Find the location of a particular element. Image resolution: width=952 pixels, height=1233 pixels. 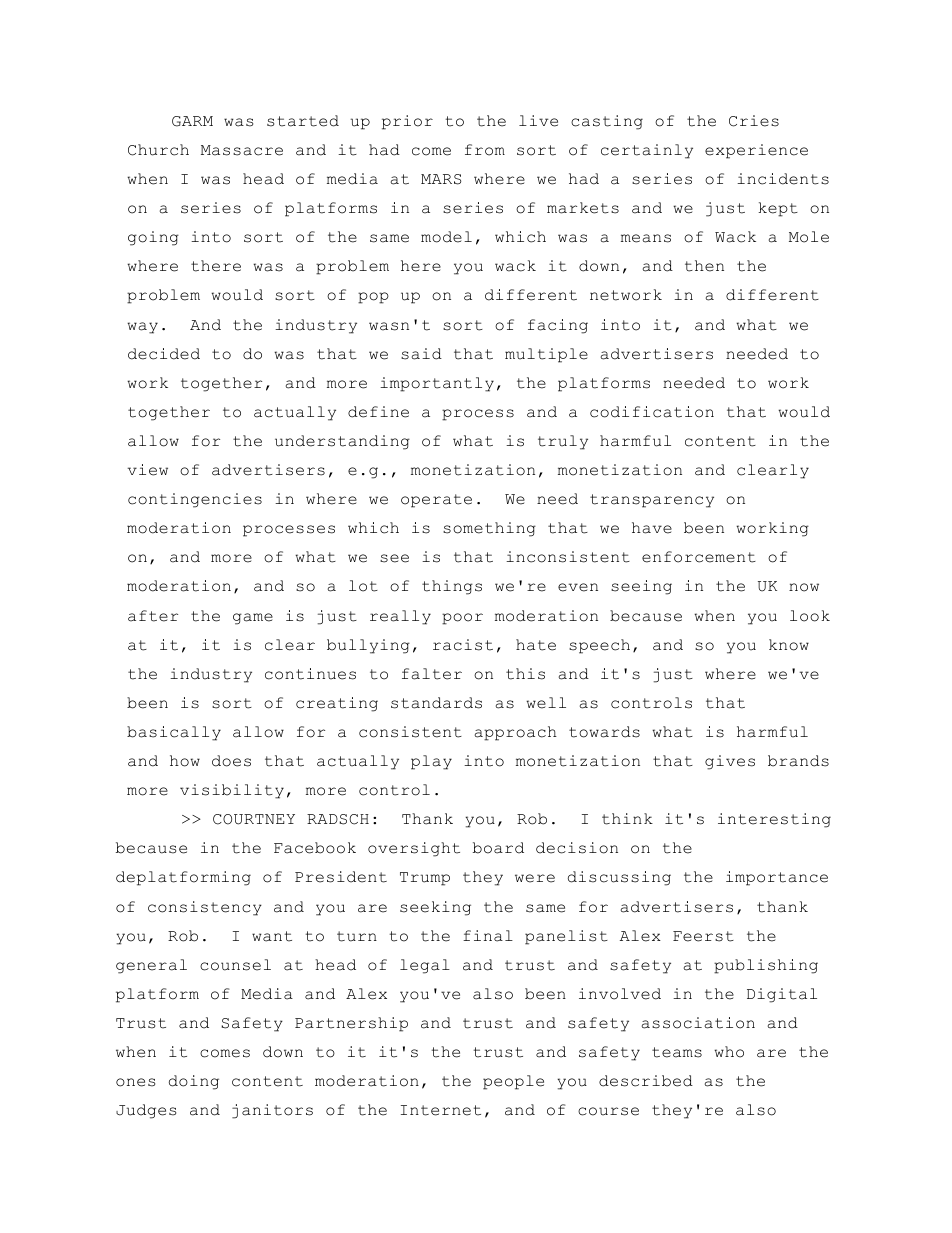

something is located at coordinates (489, 529).
